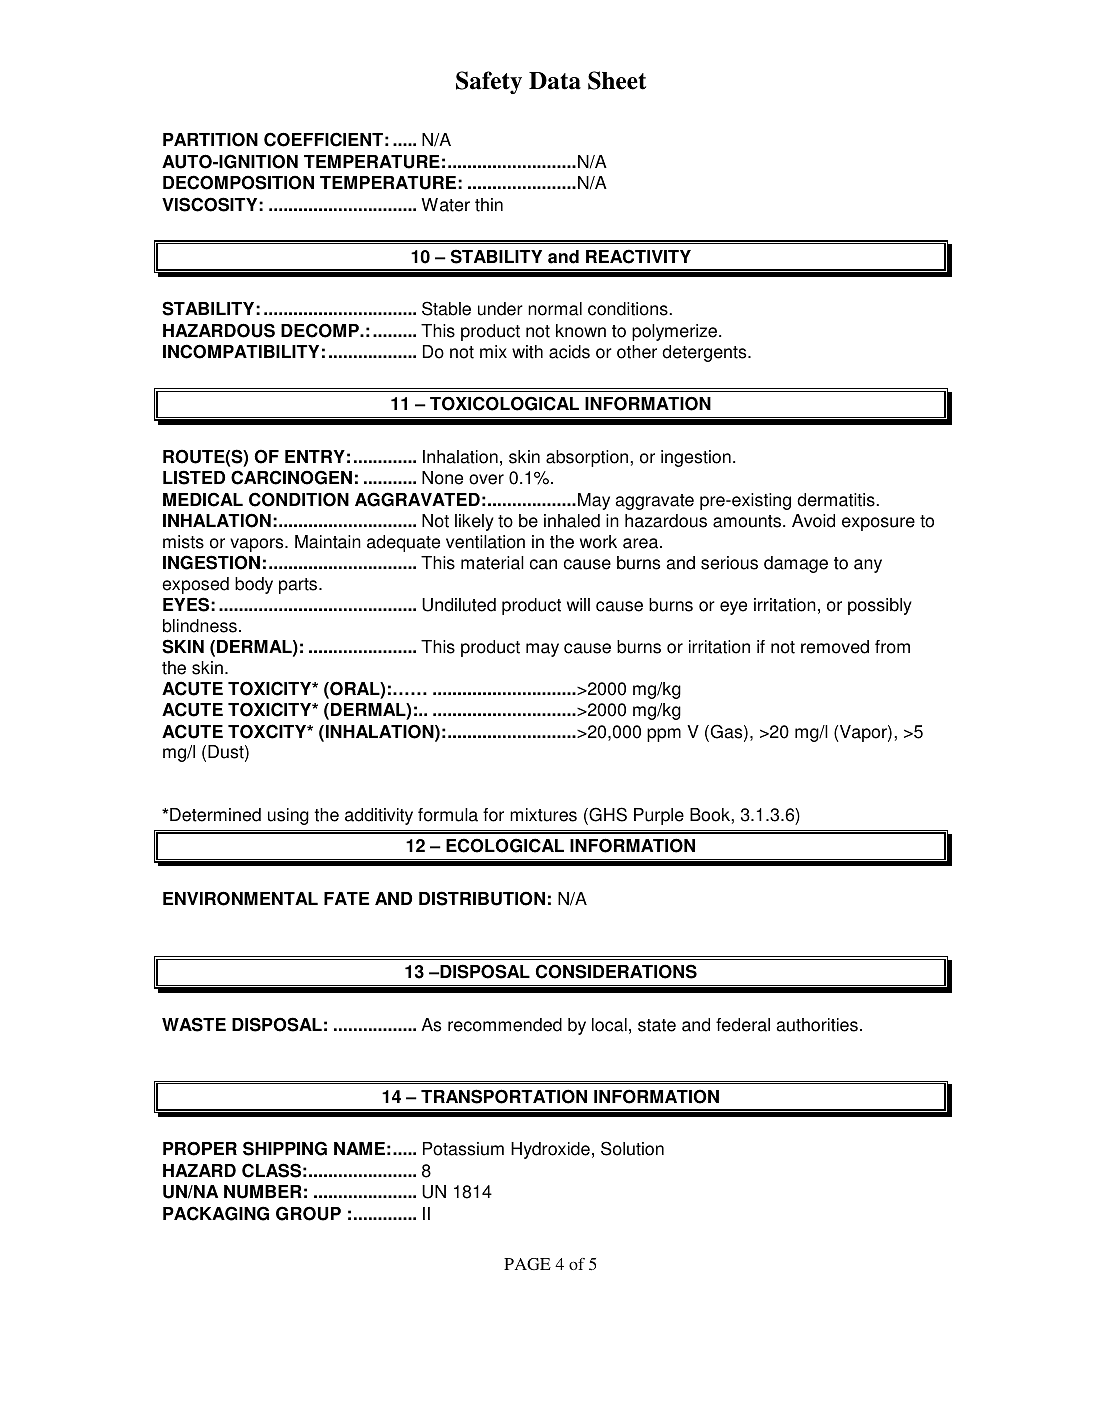  I want to click on will, so click(578, 604).
